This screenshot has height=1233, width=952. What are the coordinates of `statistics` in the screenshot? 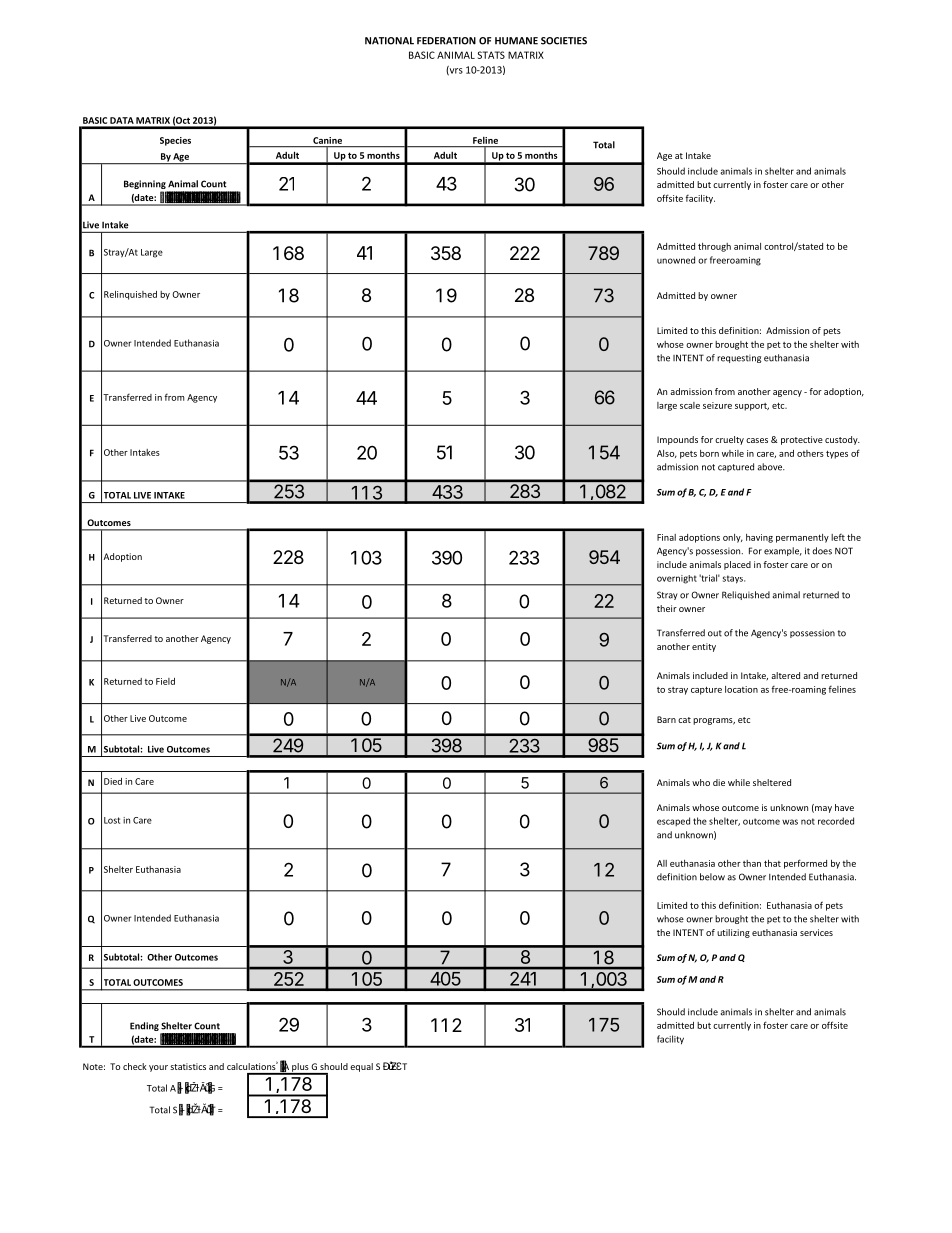 It's located at (188, 1066).
